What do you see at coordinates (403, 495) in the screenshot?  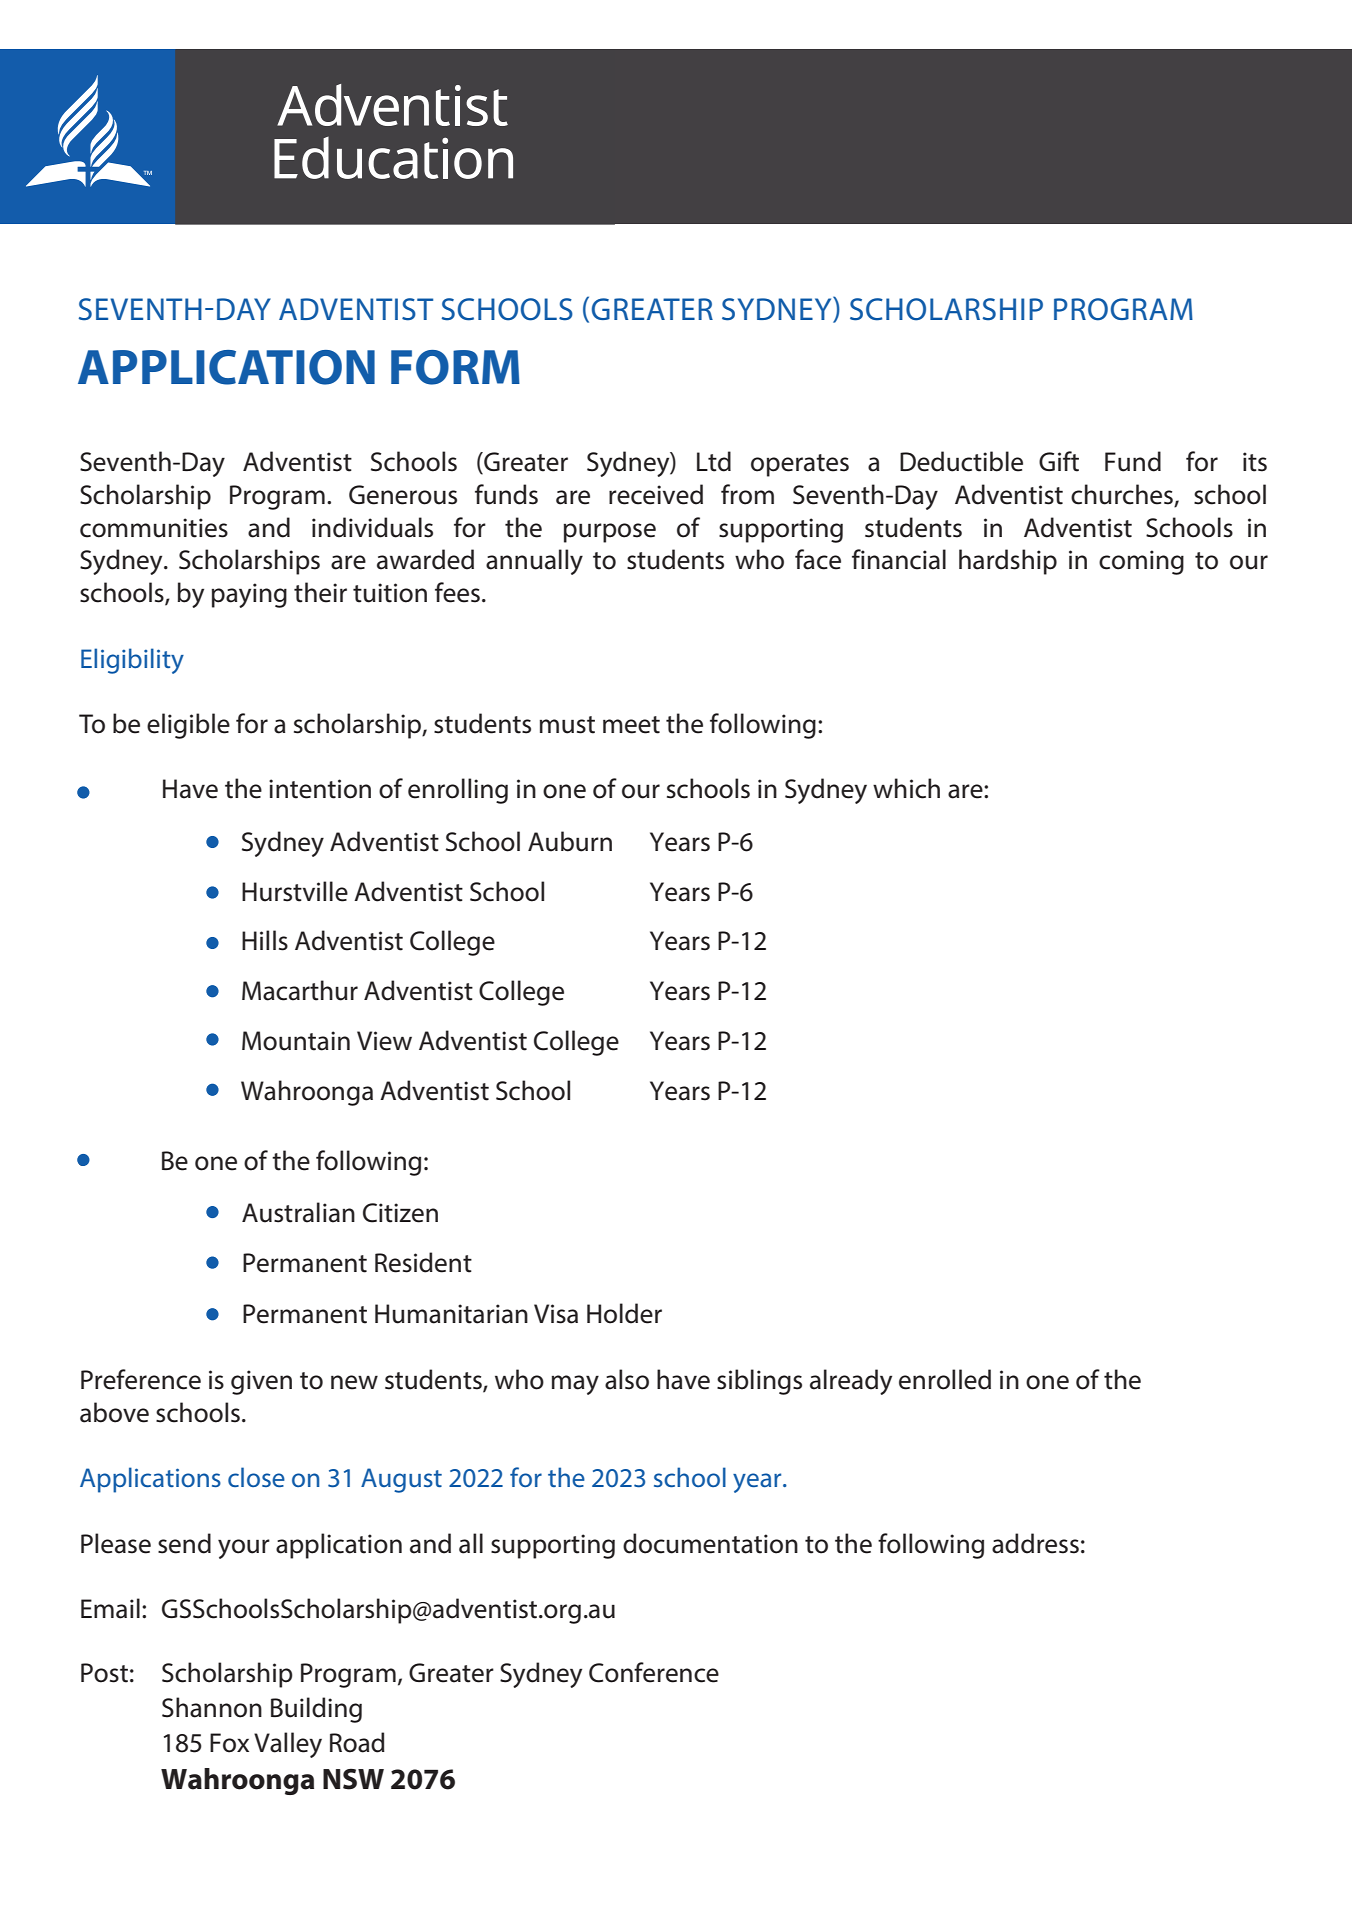 I see `Generous` at bounding box center [403, 495].
